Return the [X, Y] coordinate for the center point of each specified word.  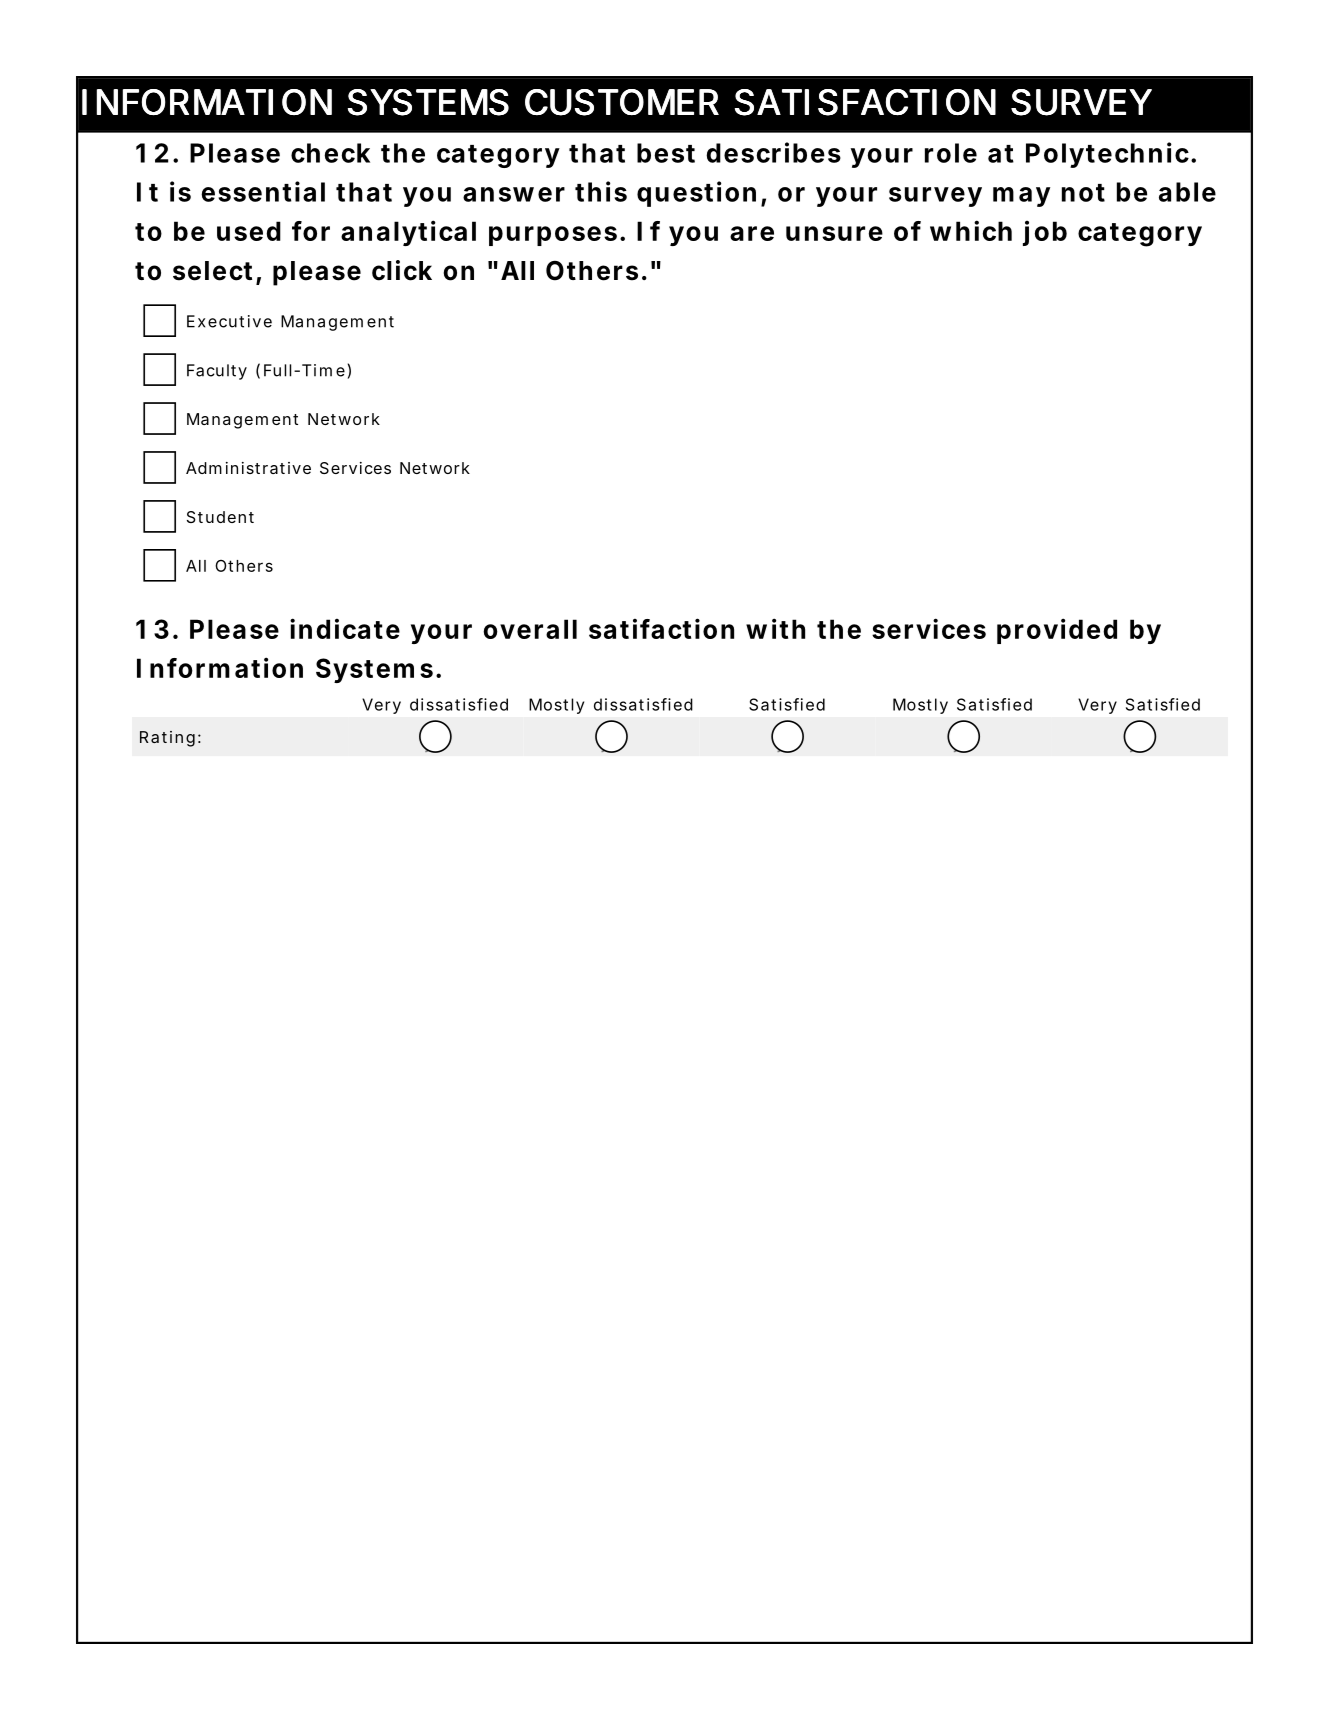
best [666, 153]
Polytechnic [1107, 155]
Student [220, 517]
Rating [167, 739]
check [330, 153]
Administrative [248, 468]
